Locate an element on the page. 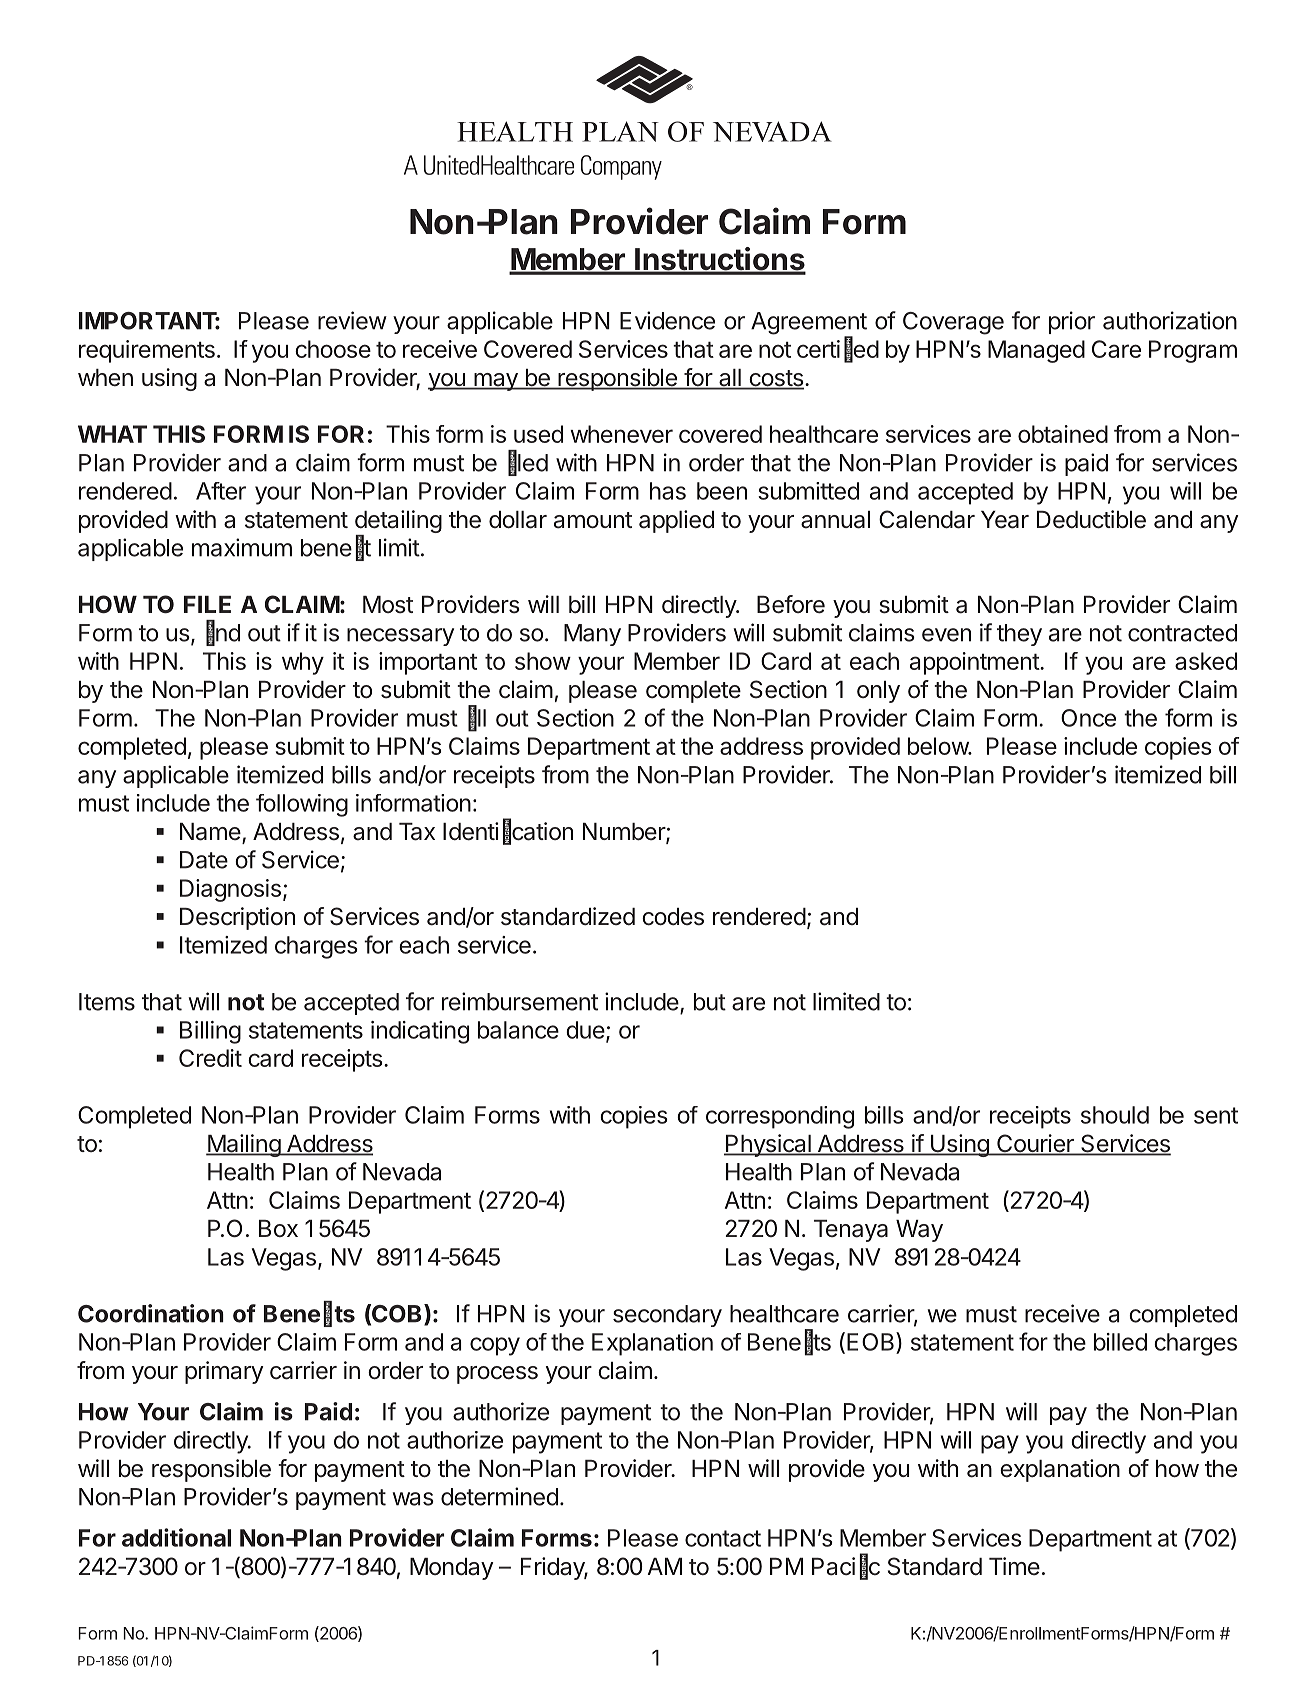 This page has width=1315, height=1702. contact is located at coordinates (723, 1538).
